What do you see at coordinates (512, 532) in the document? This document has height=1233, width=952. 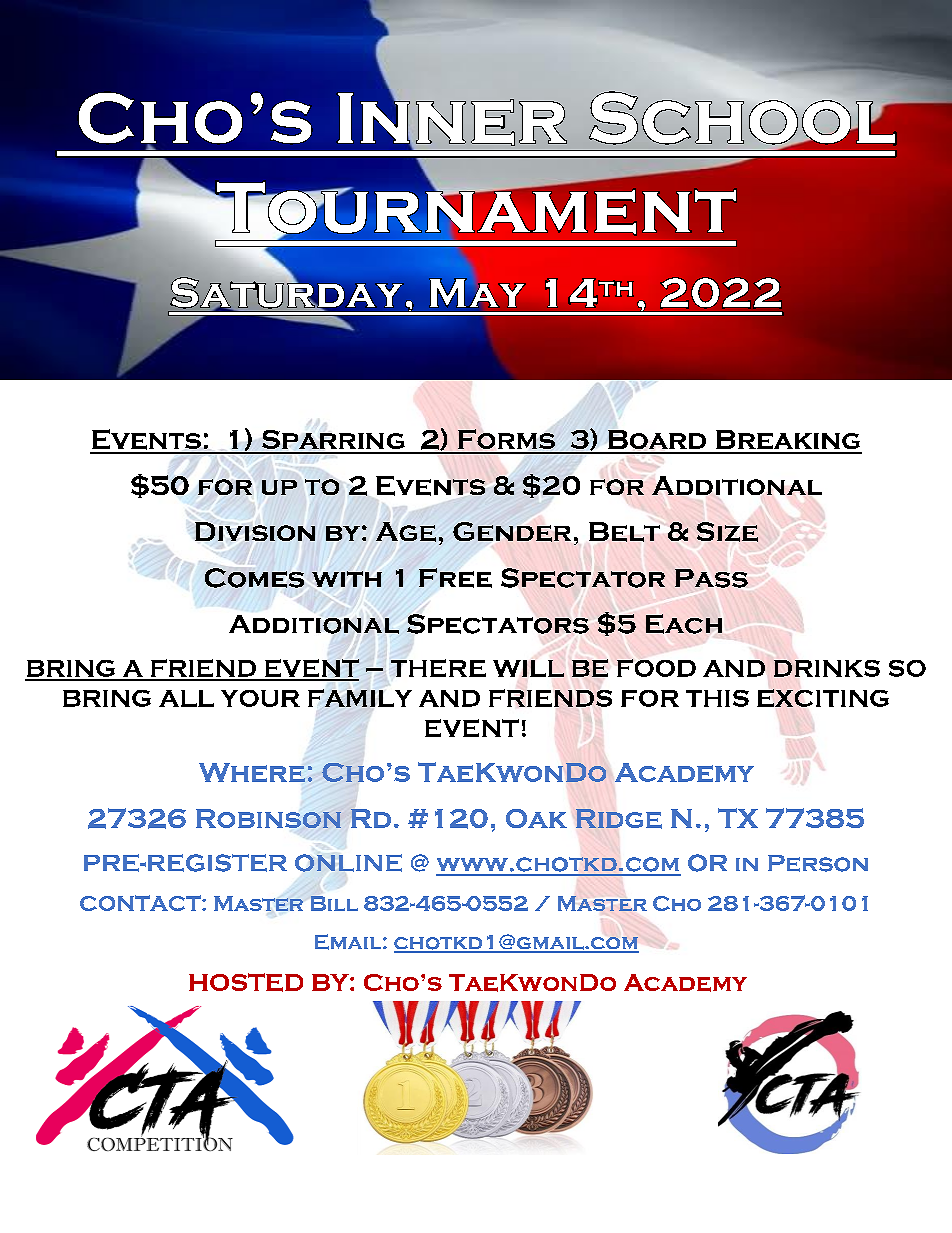 I see `Gender` at bounding box center [512, 532].
